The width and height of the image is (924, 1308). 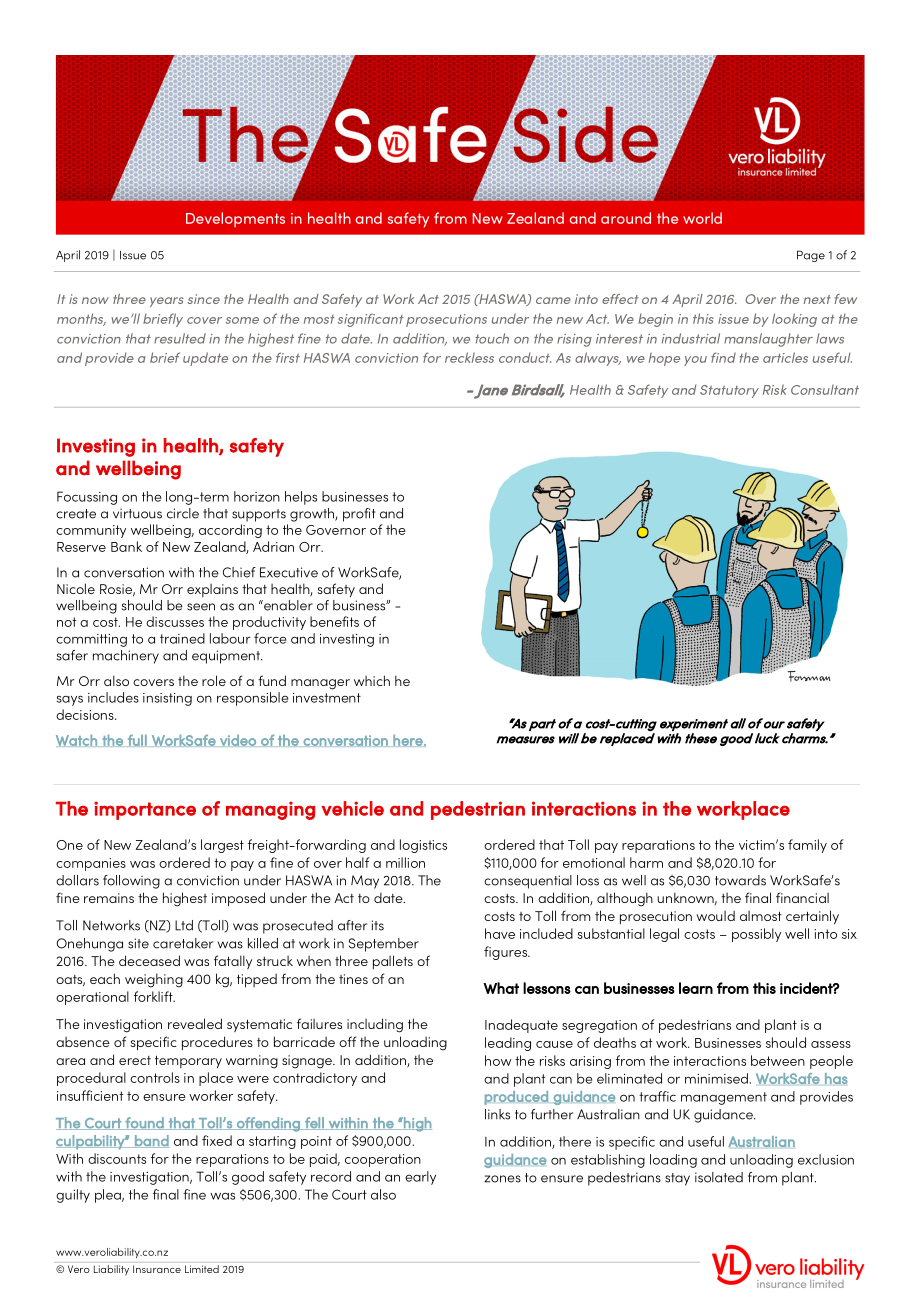 I want to click on Statutory, so click(x=729, y=391).
